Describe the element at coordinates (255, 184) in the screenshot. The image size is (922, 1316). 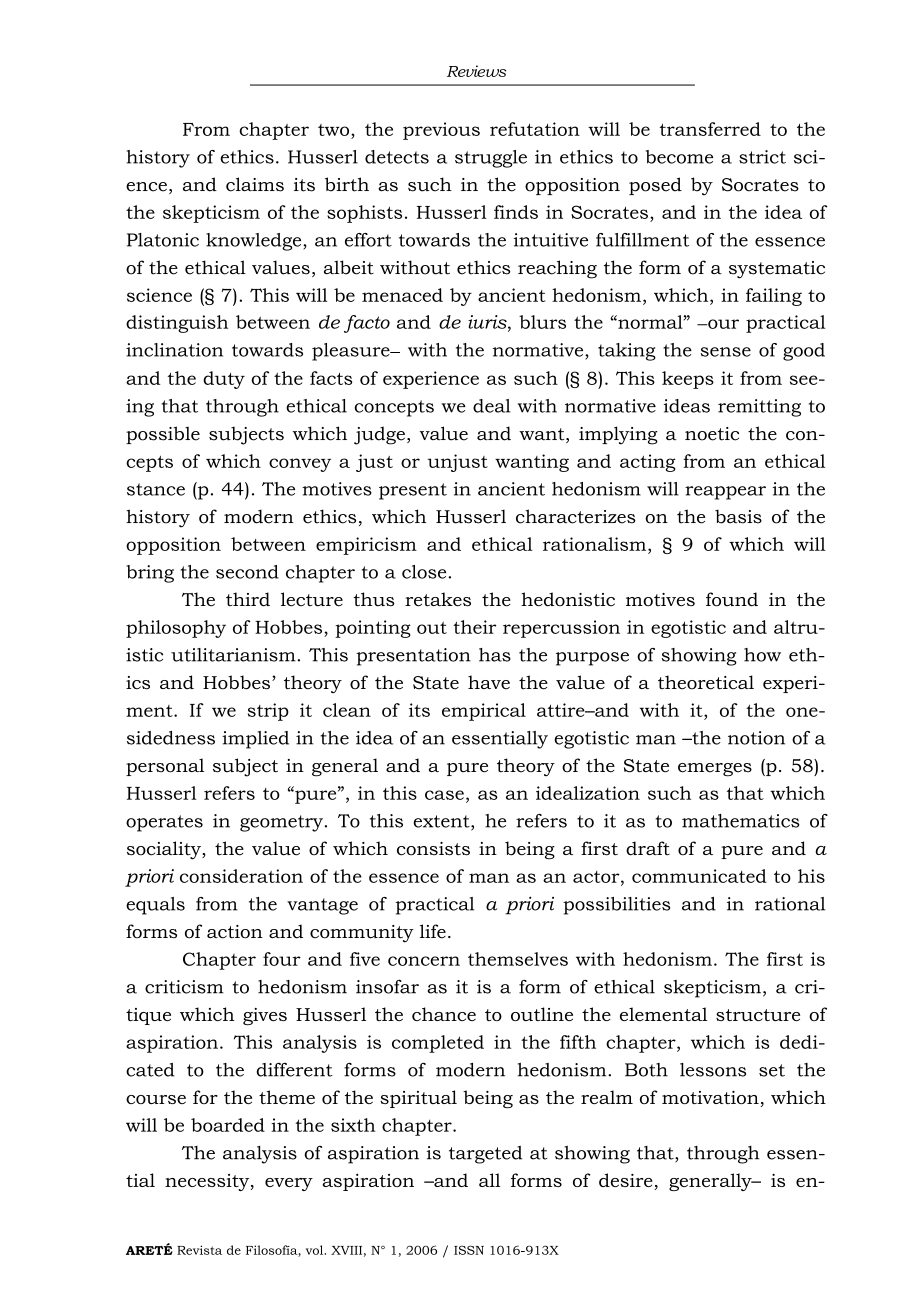
I see `claims` at that location.
